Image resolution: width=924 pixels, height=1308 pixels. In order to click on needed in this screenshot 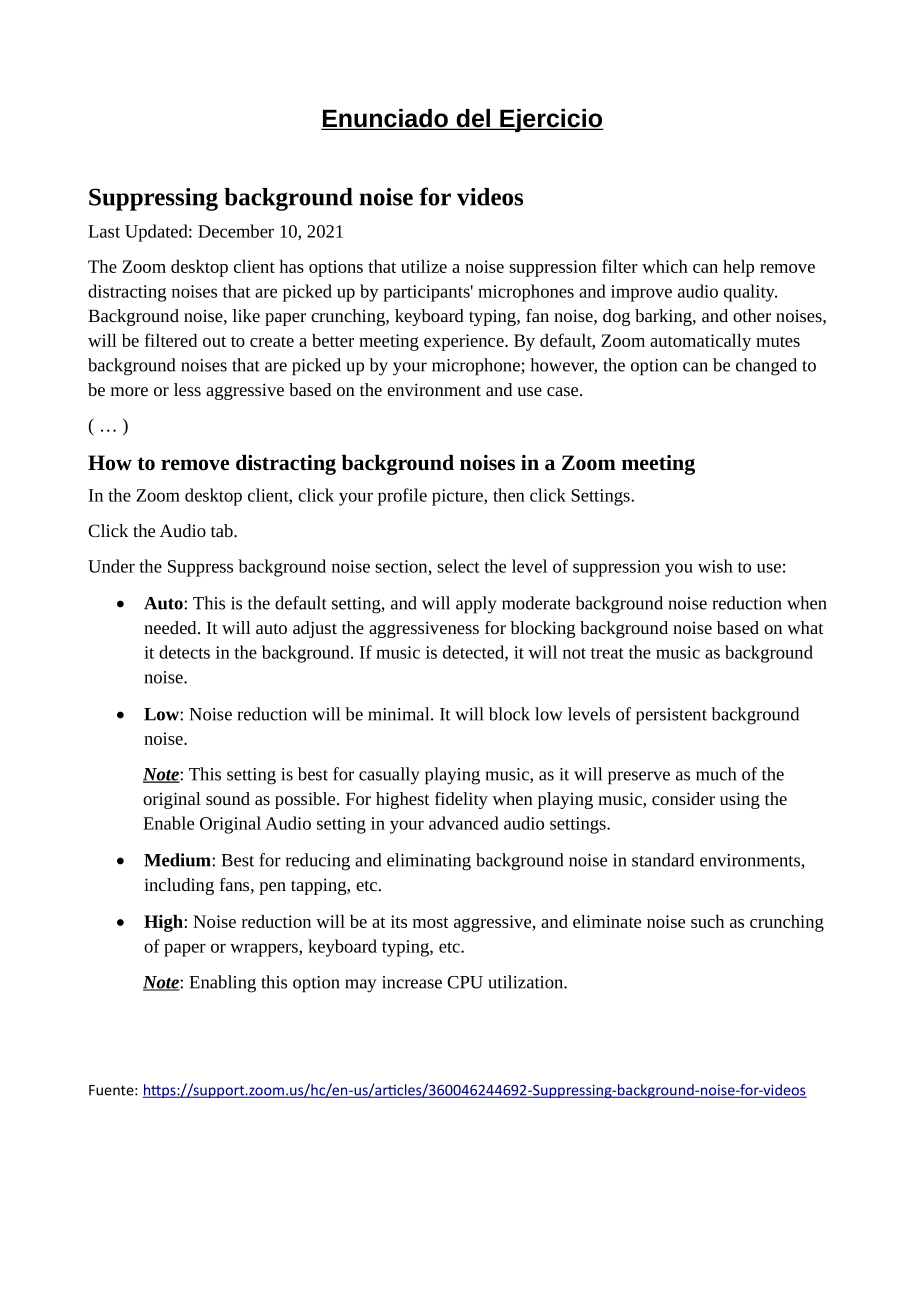, I will do `click(171, 627)`.
